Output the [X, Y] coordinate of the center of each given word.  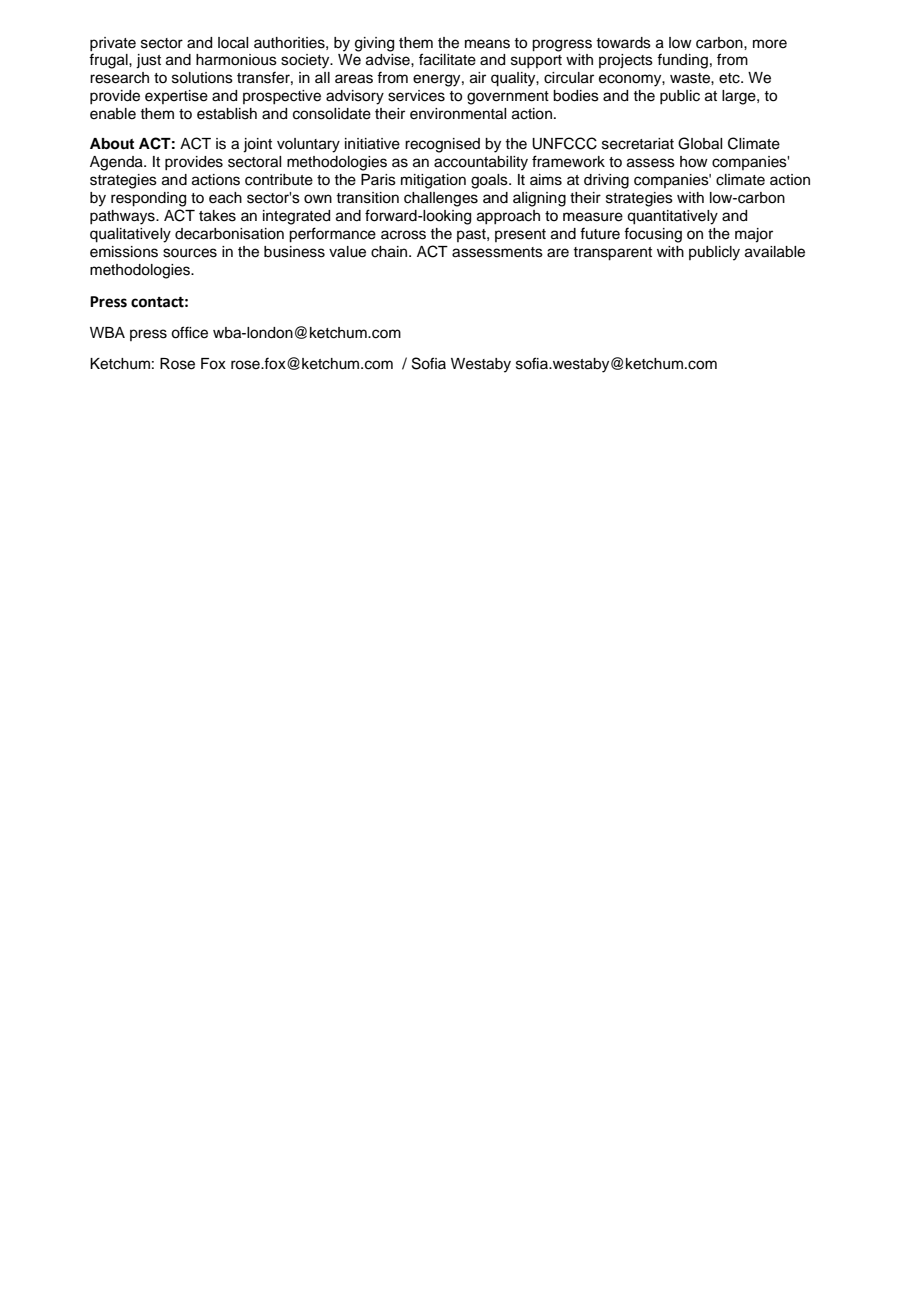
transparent [612, 254]
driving [606, 181]
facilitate [447, 59]
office [189, 332]
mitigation [433, 181]
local [233, 43]
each [225, 198]
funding [682, 61]
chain [390, 252]
